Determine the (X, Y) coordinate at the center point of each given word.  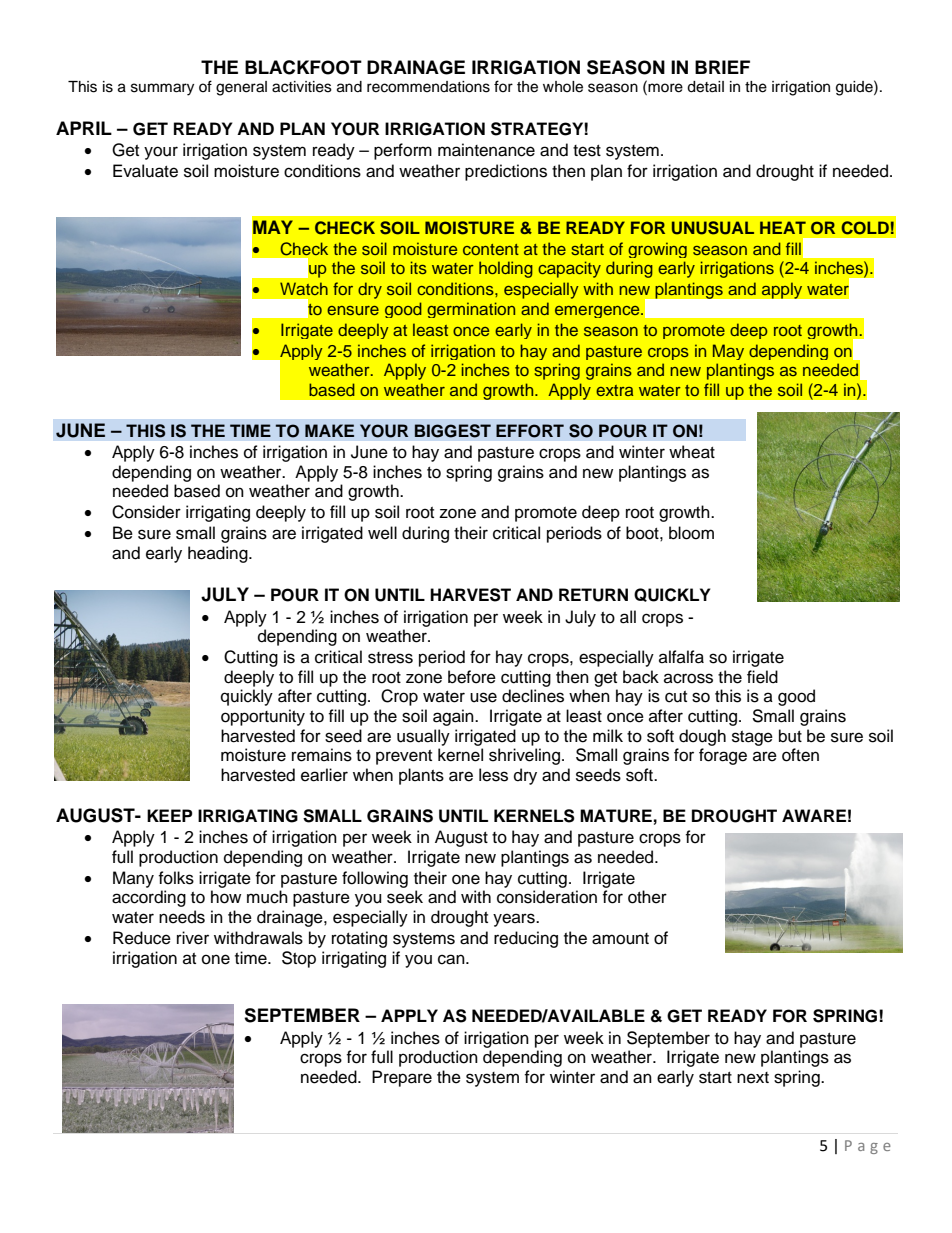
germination (471, 310)
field (762, 677)
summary (162, 89)
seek (405, 897)
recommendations (428, 87)
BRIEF (722, 67)
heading (219, 554)
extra (614, 390)
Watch (304, 288)
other (647, 897)
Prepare (402, 1078)
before (472, 677)
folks (176, 878)
